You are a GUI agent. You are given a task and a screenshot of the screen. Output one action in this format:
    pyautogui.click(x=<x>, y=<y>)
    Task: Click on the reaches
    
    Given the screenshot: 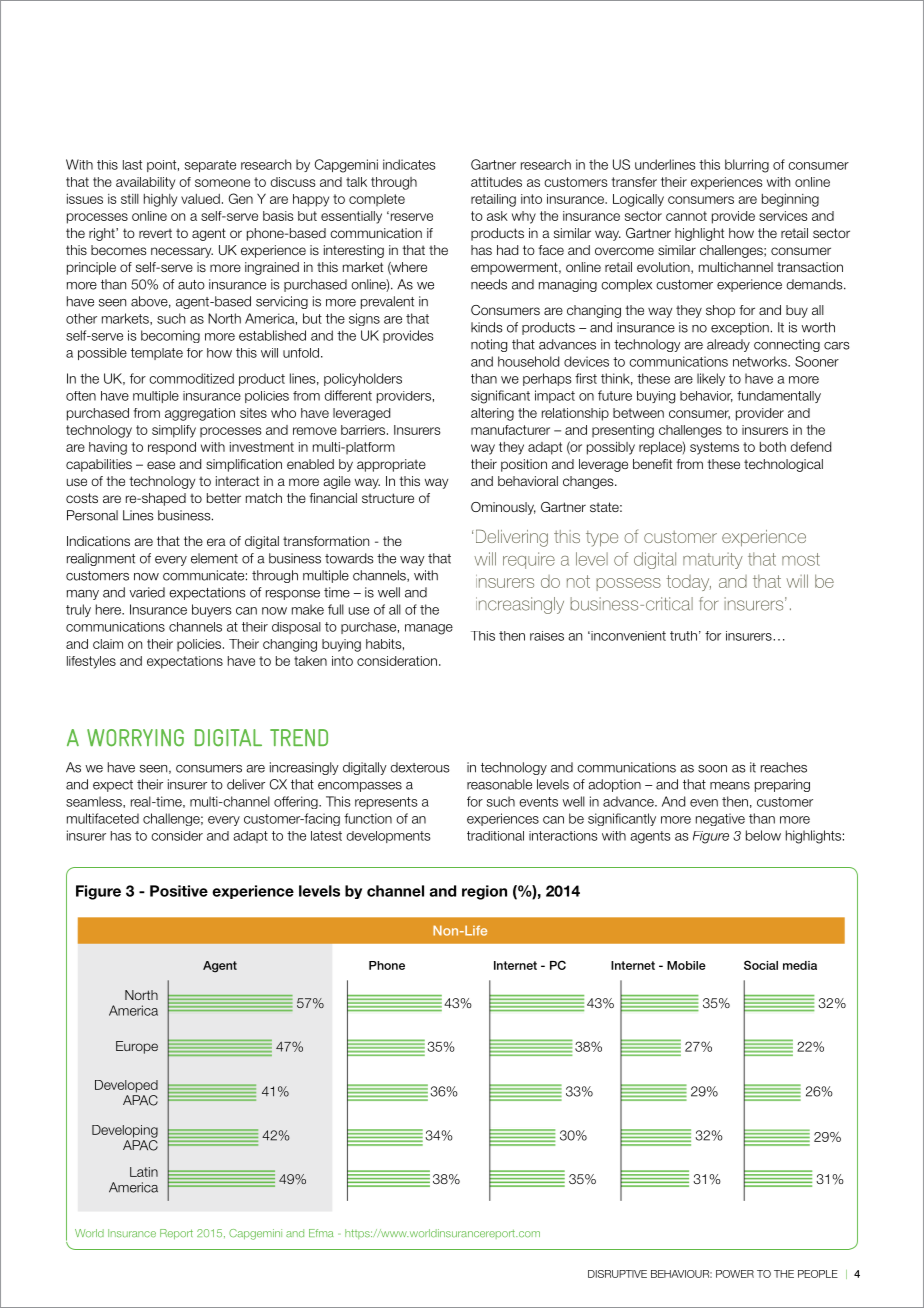 What is the action you would take?
    pyautogui.click(x=784, y=767)
